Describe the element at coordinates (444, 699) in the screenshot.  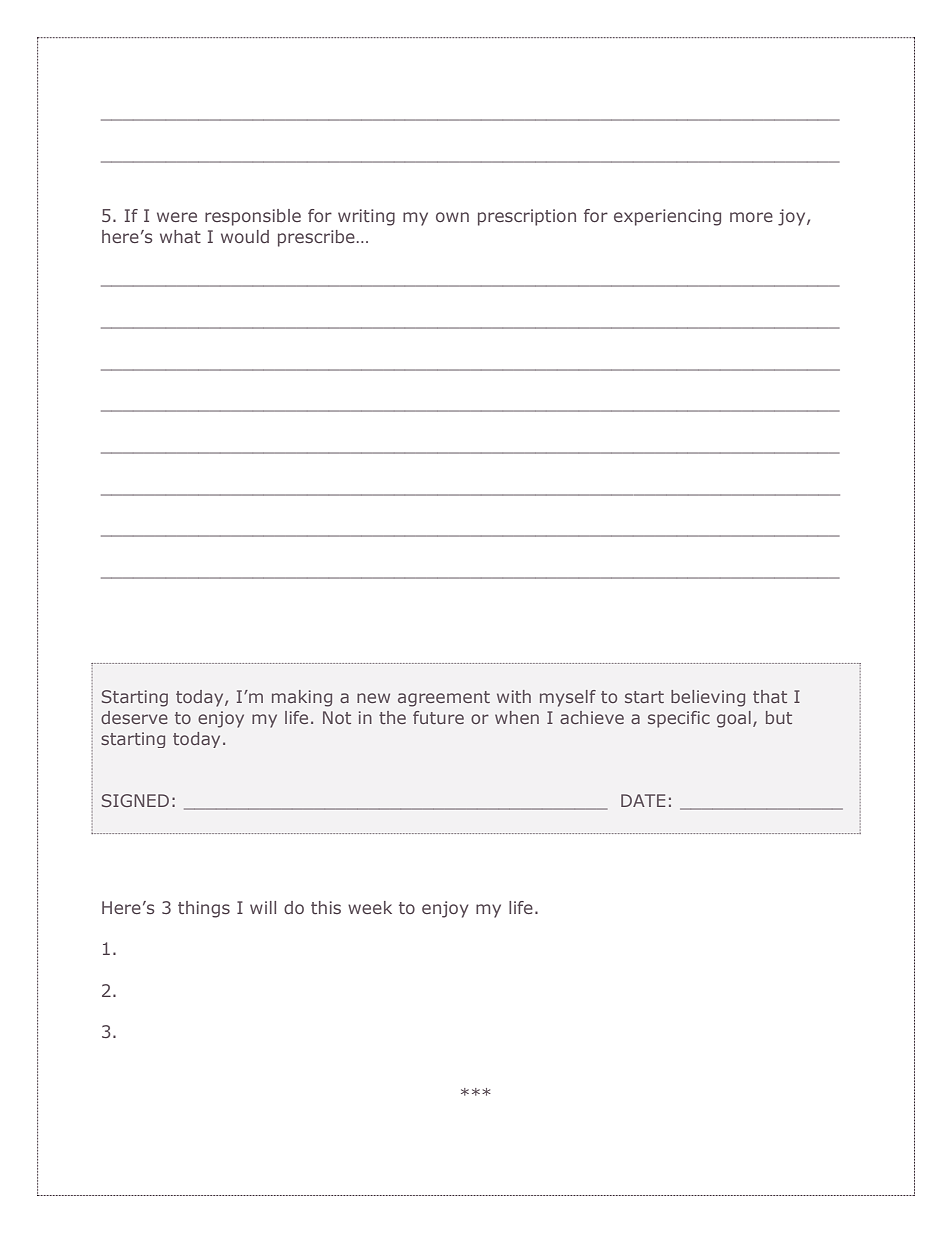
I see `agreement` at that location.
